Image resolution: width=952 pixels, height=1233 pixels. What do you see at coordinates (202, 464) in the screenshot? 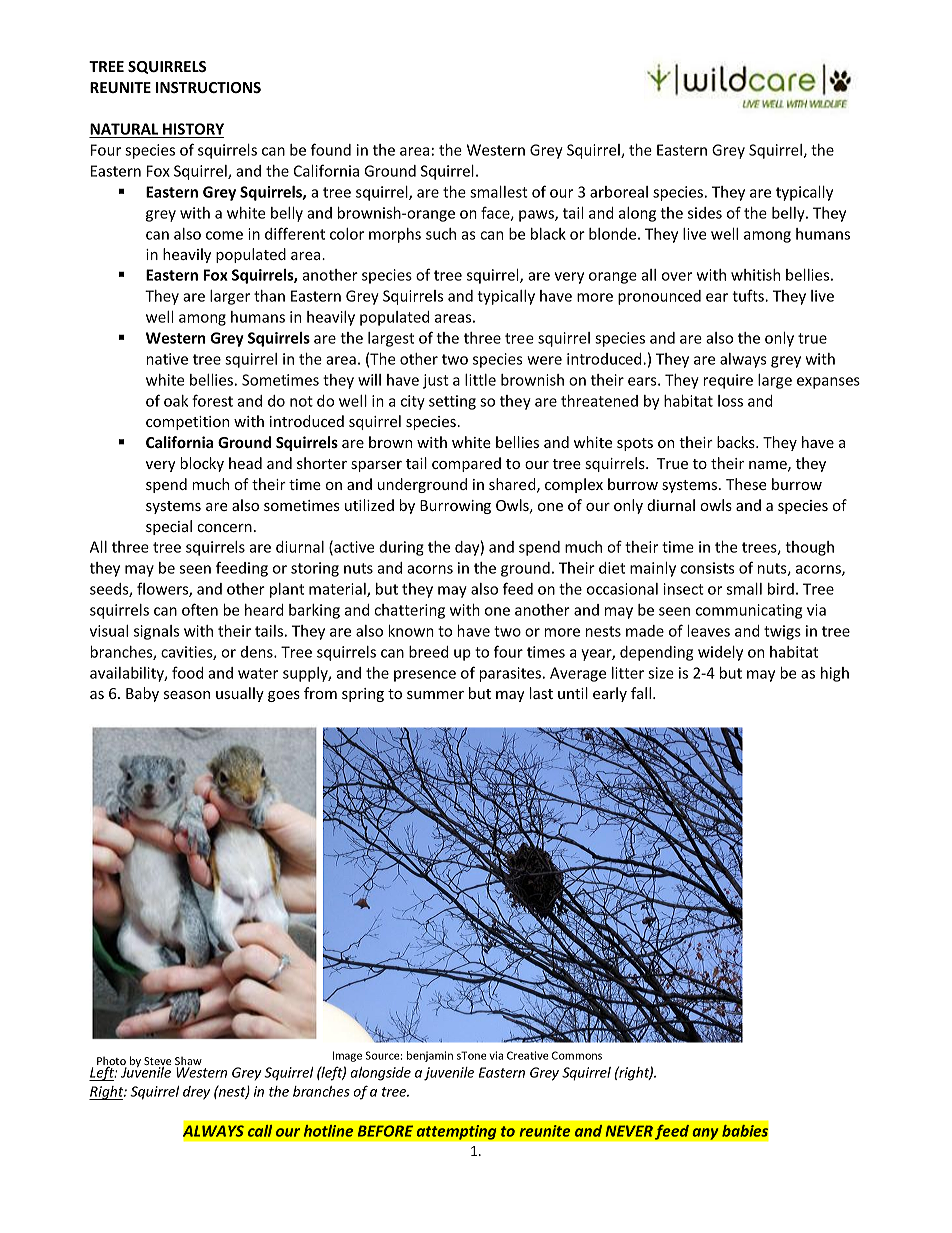
I see `blocky` at bounding box center [202, 464].
